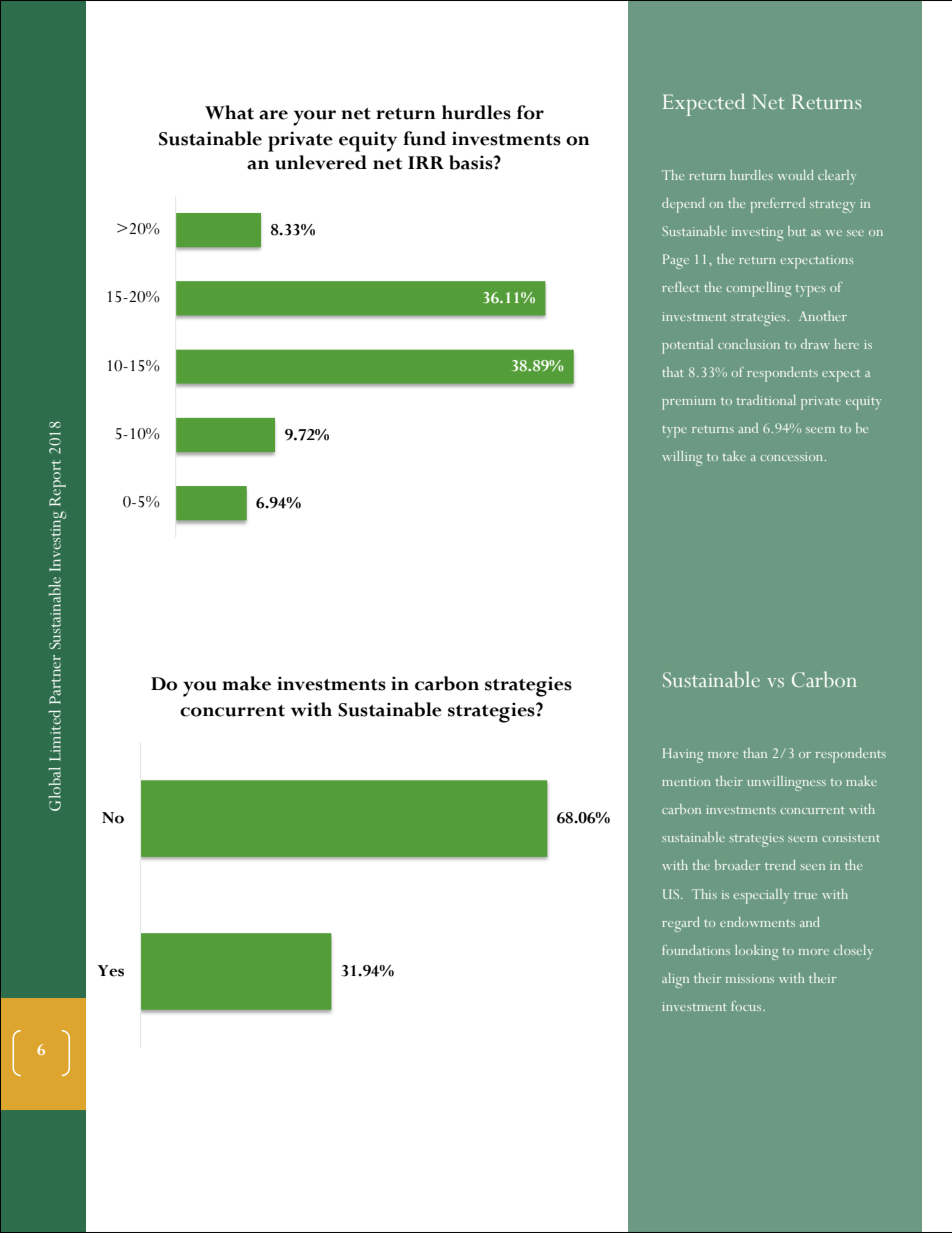  What do you see at coordinates (681, 924) in the screenshot?
I see `regard` at bounding box center [681, 924].
